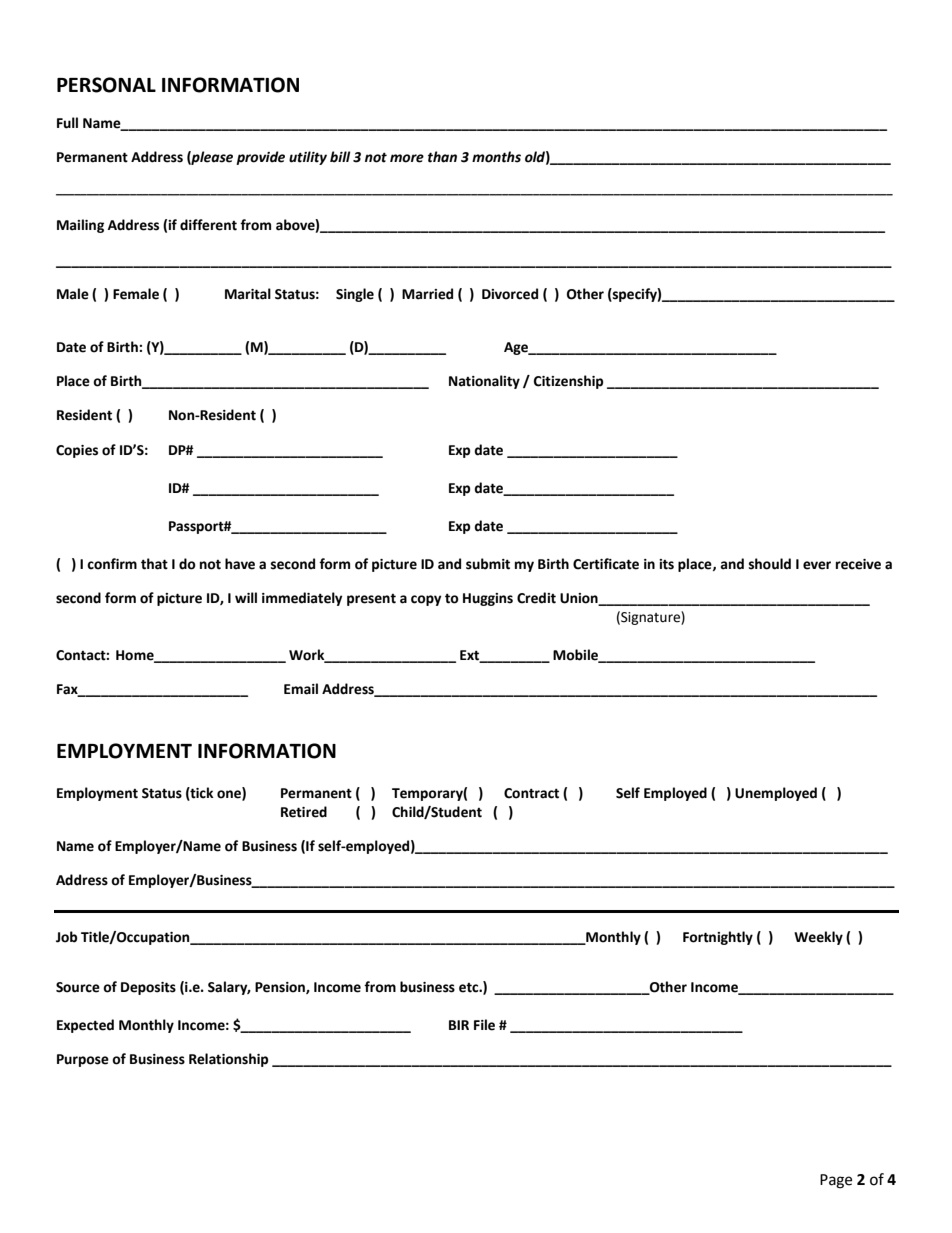  Describe the element at coordinates (66, 937) in the screenshot. I see `Job` at that location.
